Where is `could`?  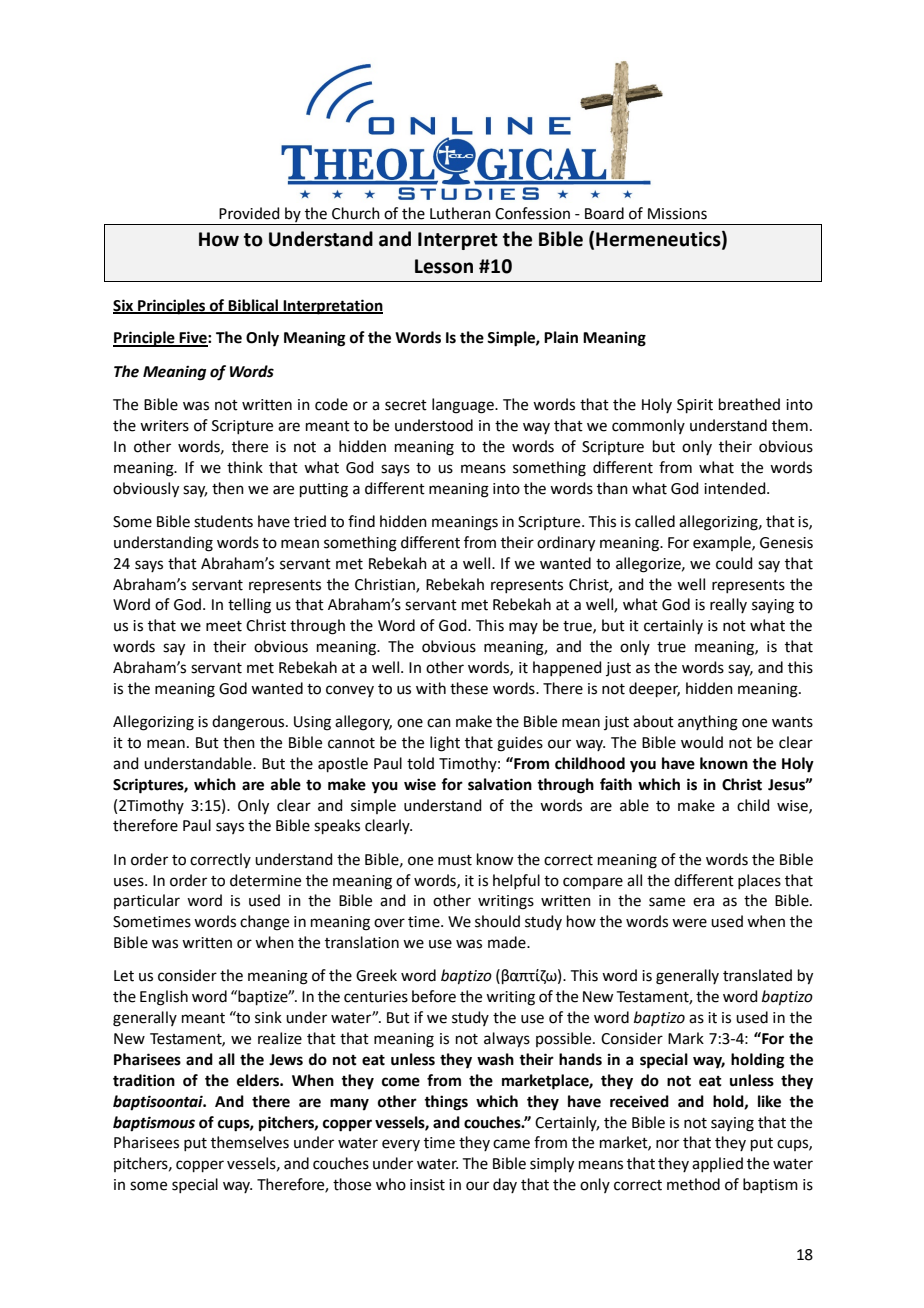
could is located at coordinates (734, 563).
